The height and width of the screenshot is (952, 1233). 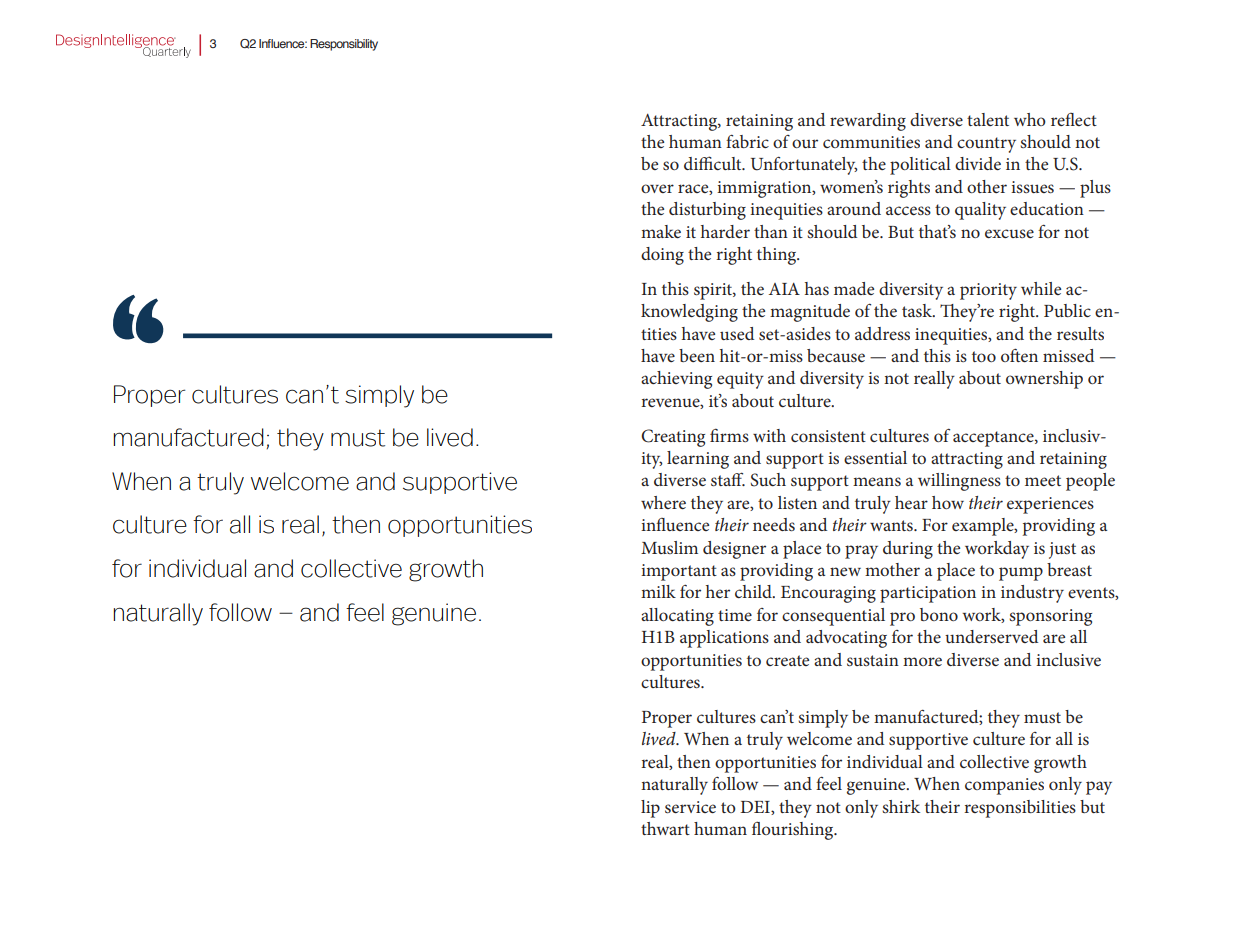 What do you see at coordinates (988, 291) in the screenshot?
I see `priority` at bounding box center [988, 291].
